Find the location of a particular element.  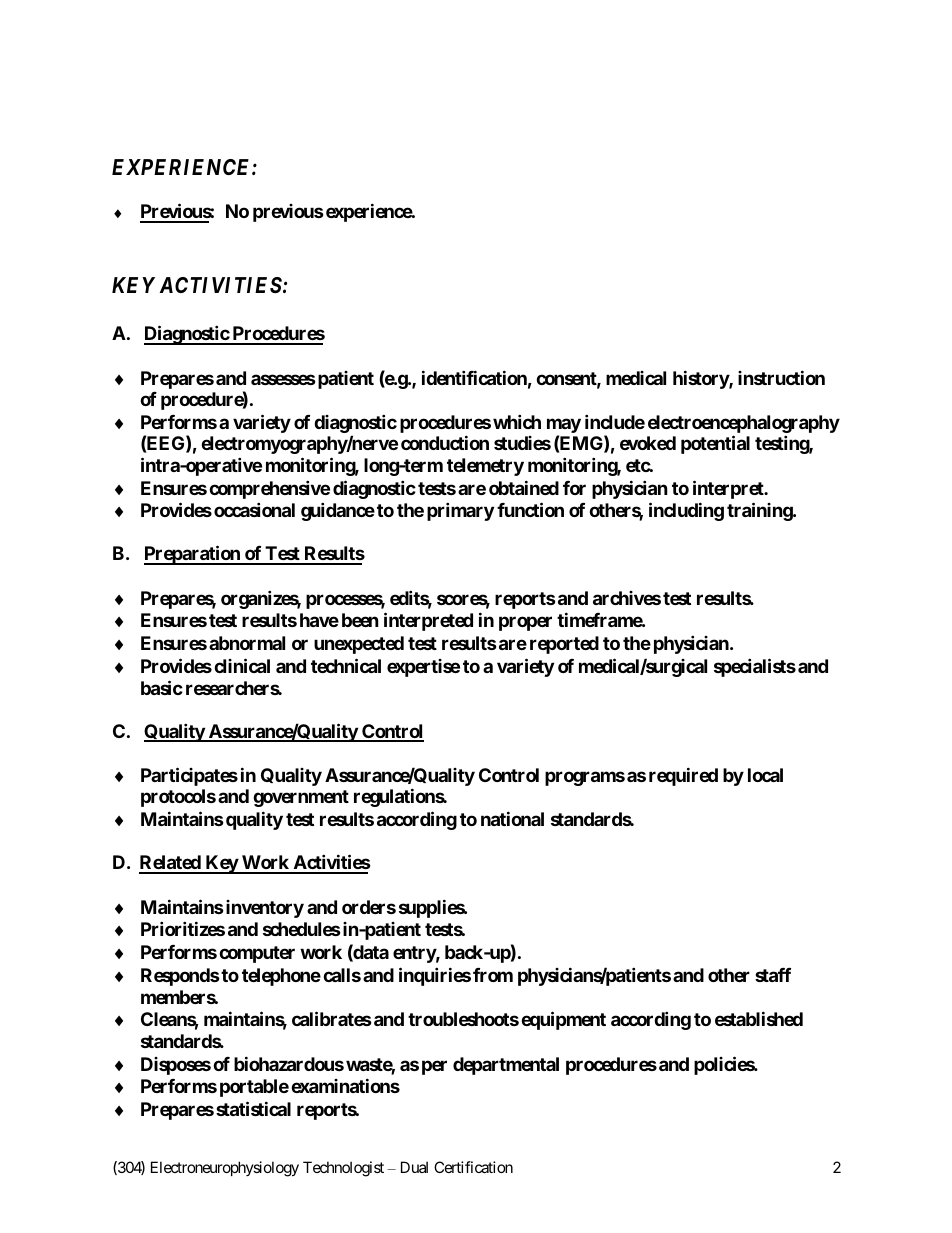

from is located at coordinates (493, 975).
